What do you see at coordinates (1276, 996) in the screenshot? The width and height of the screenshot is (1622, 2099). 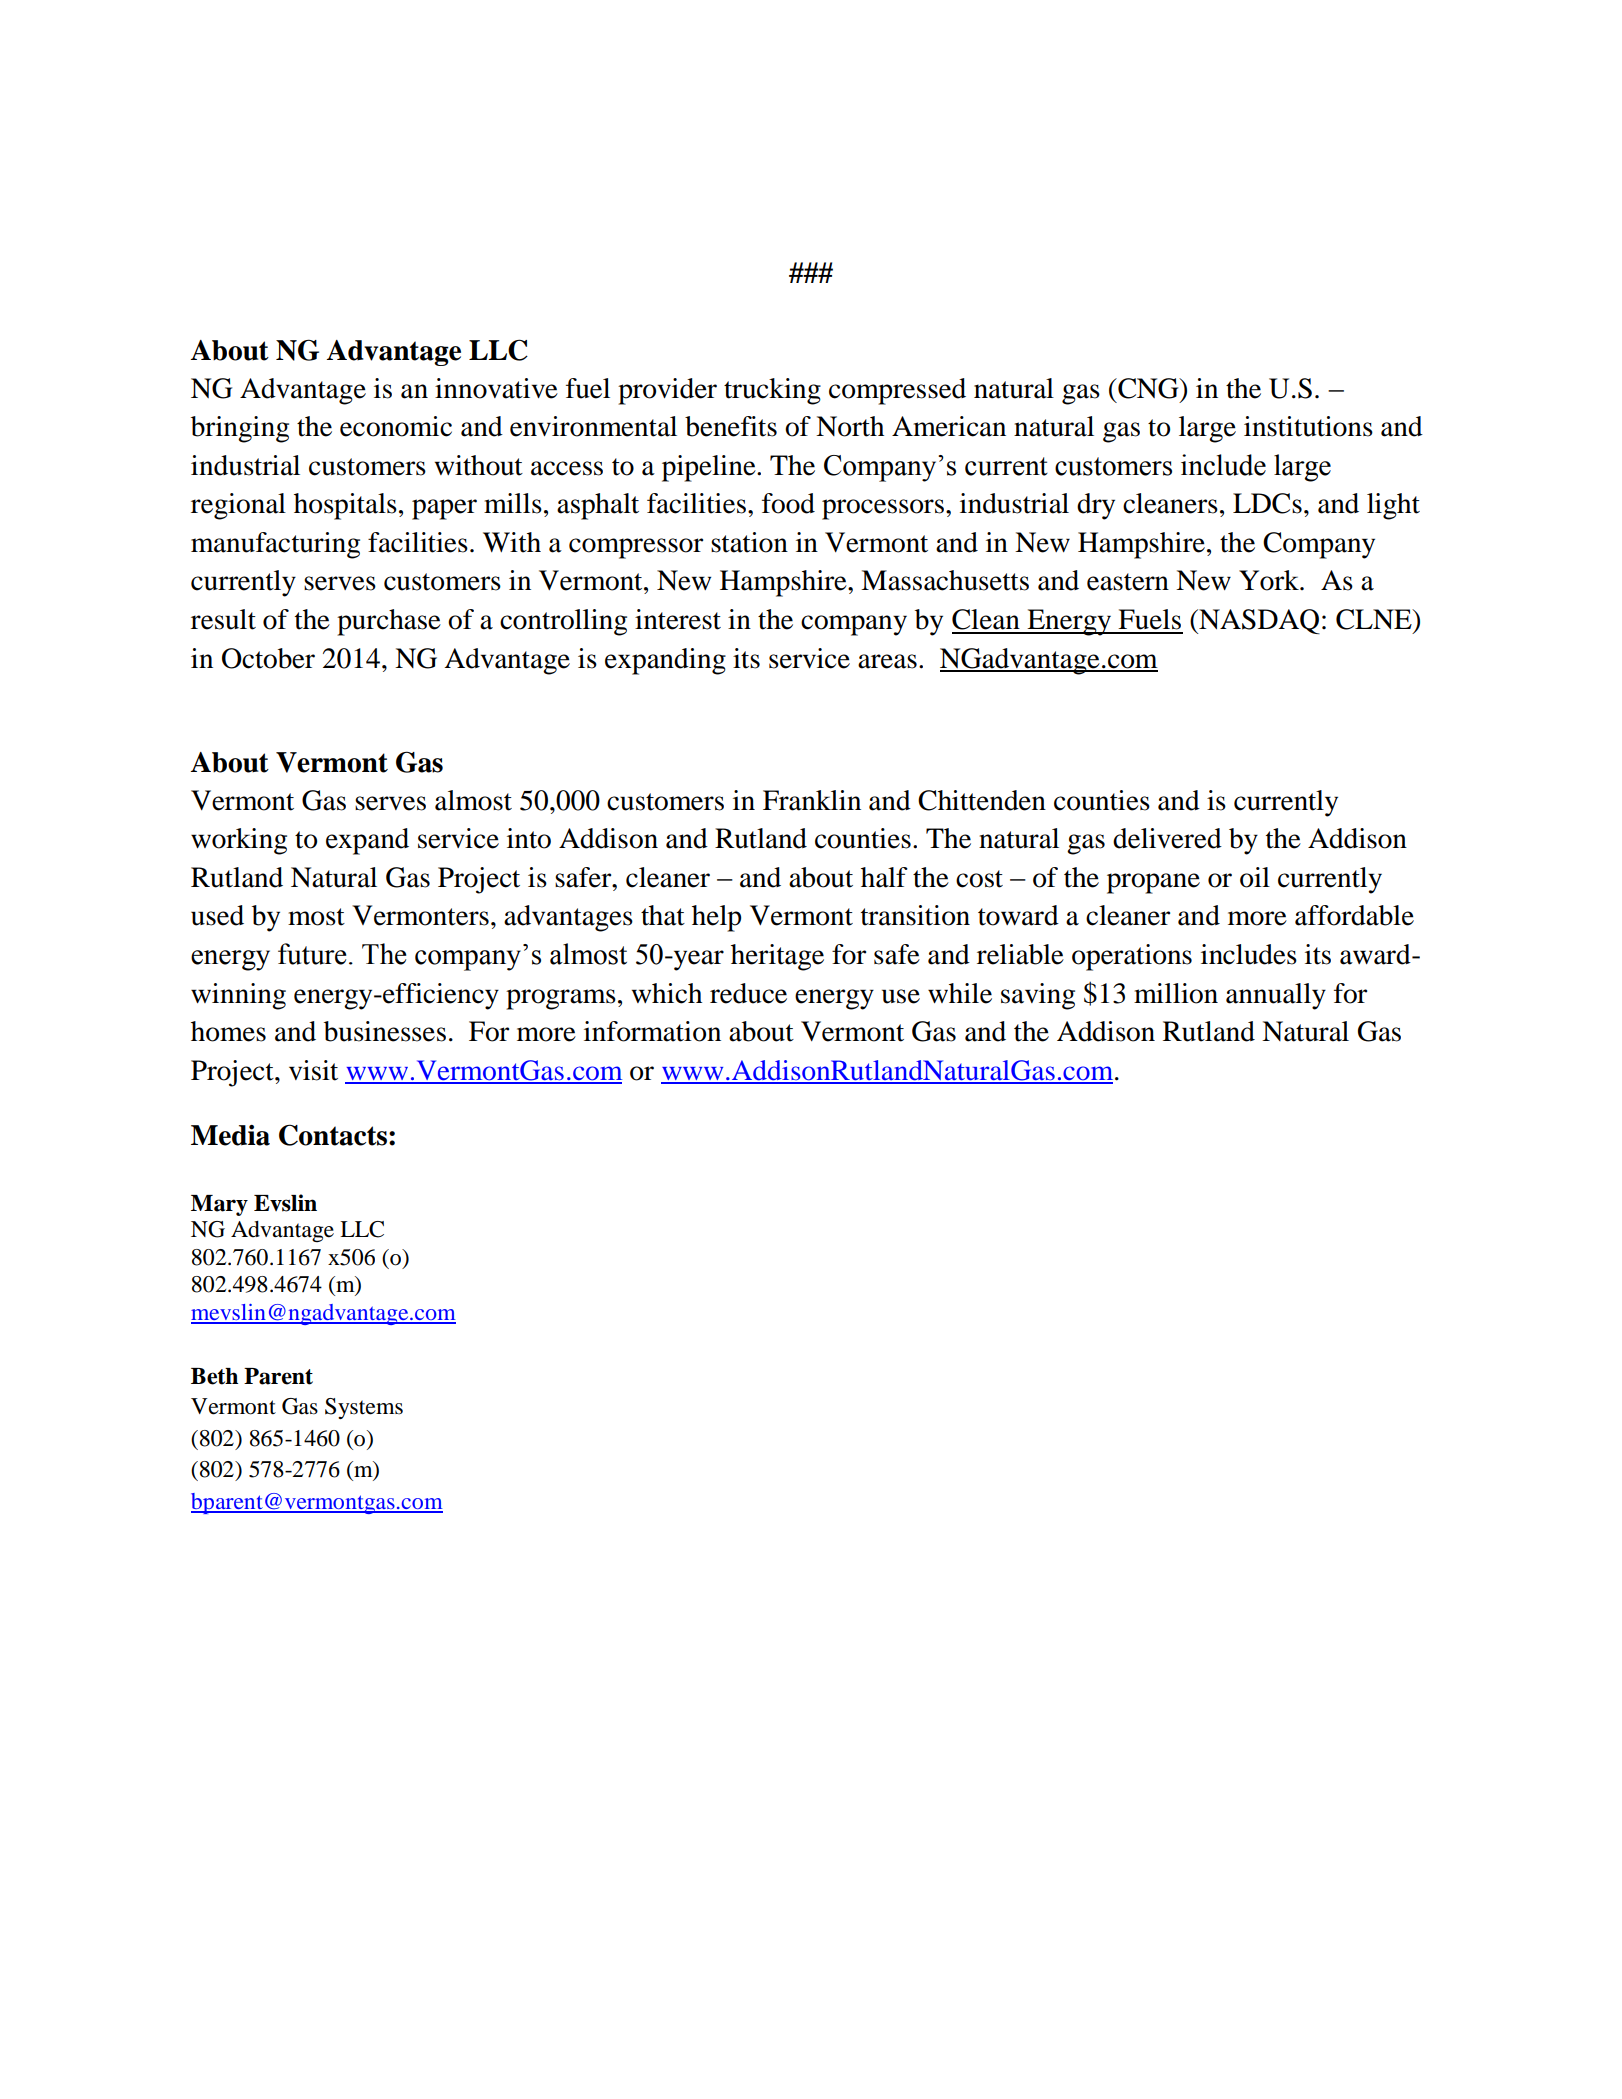 I see `annually` at bounding box center [1276, 996].
